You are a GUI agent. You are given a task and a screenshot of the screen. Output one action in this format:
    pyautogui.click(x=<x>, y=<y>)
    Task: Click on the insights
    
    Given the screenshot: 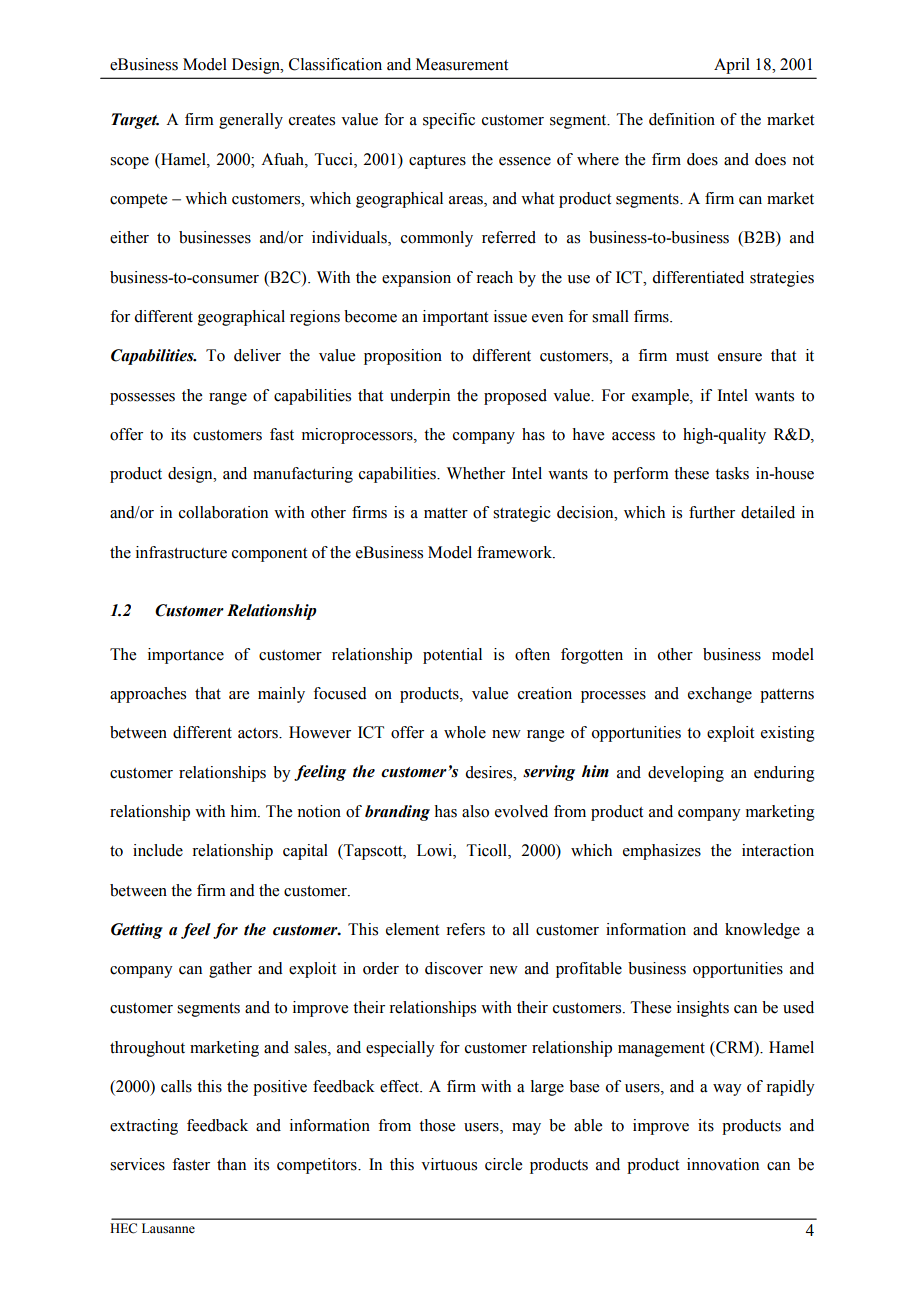 What is the action you would take?
    pyautogui.click(x=703, y=1009)
